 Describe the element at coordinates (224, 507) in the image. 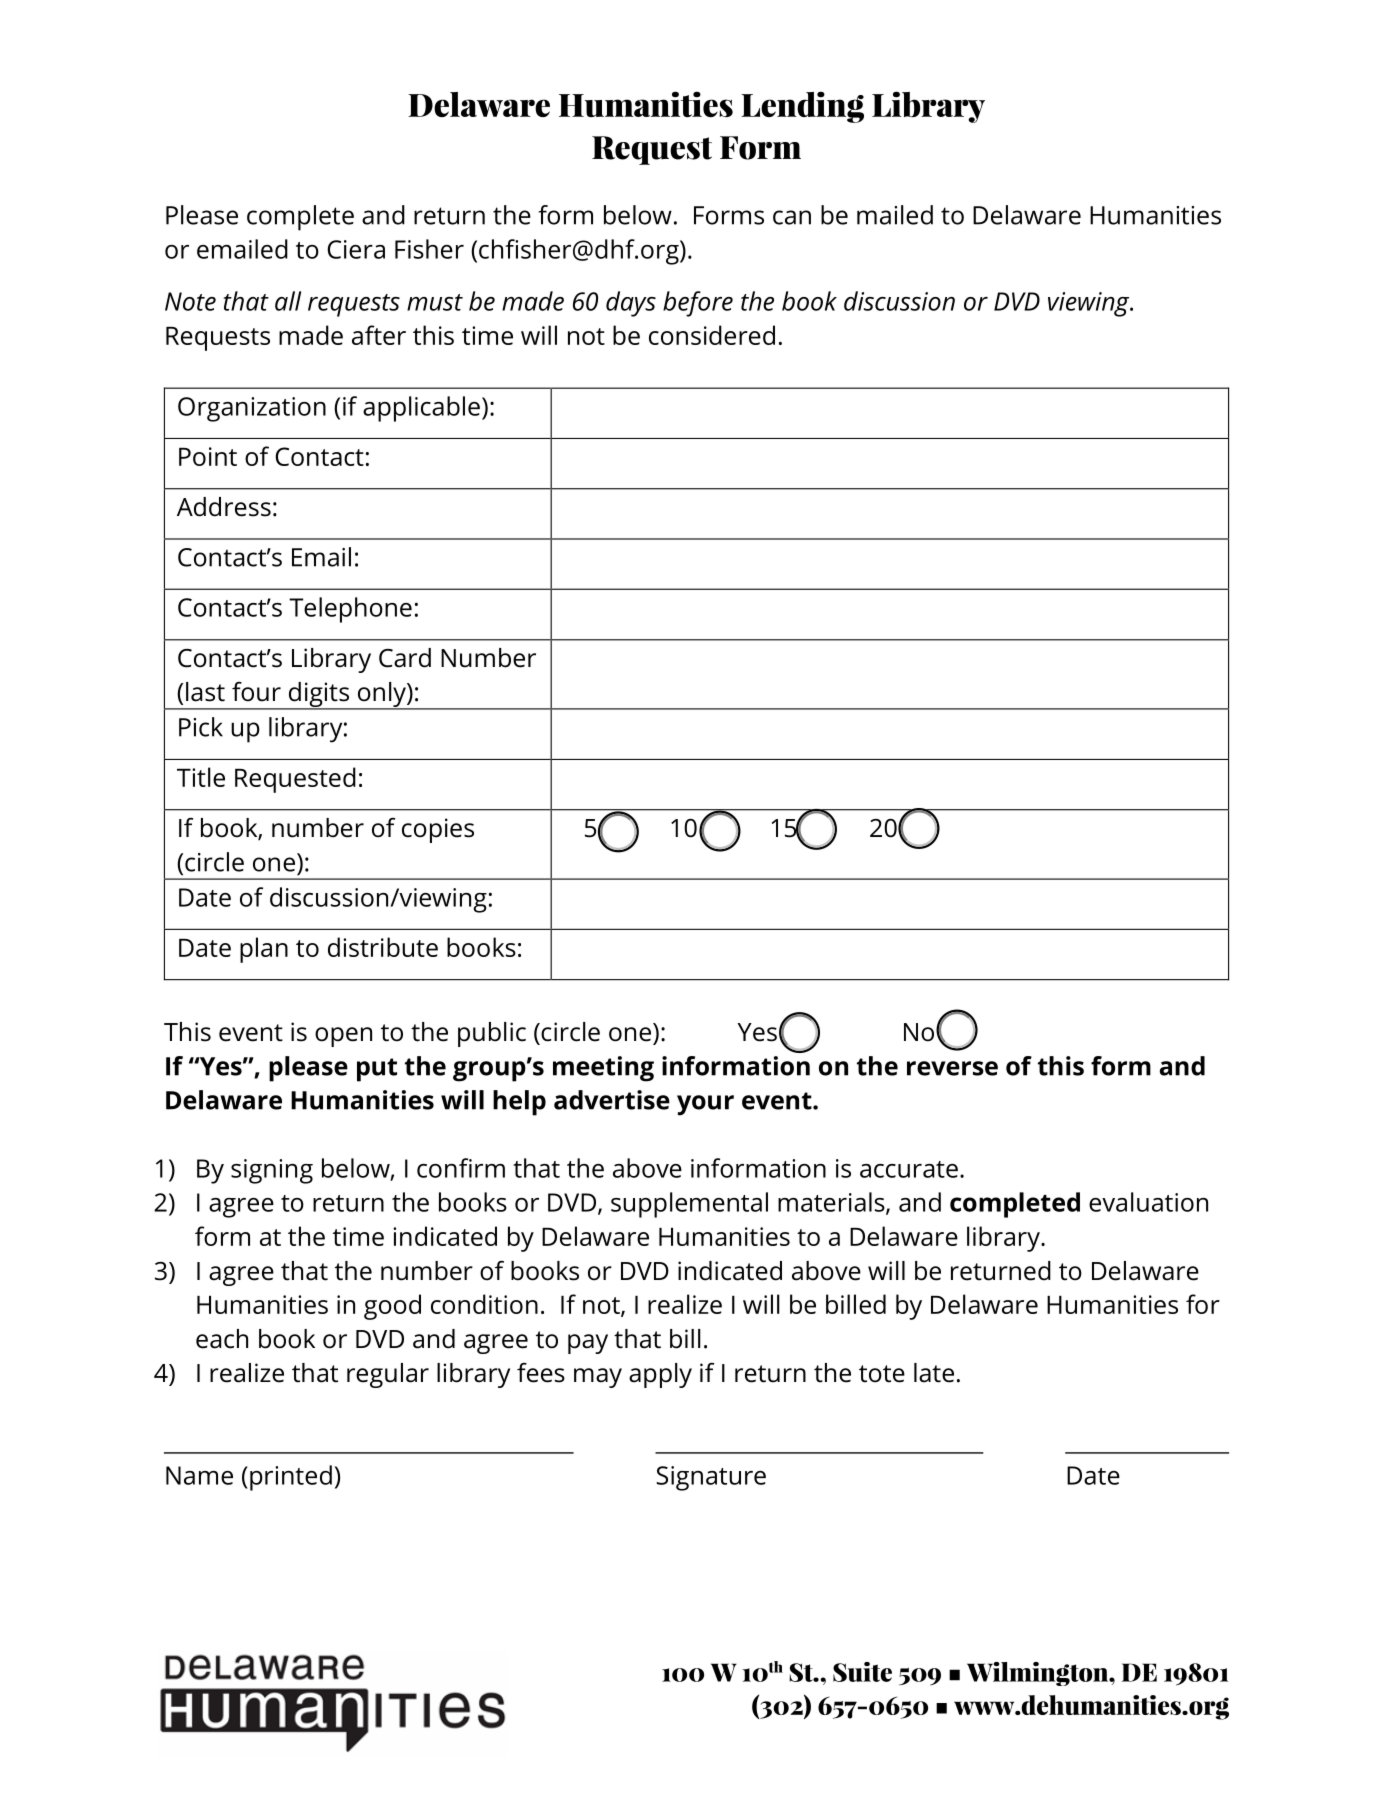

I see `Address` at that location.
